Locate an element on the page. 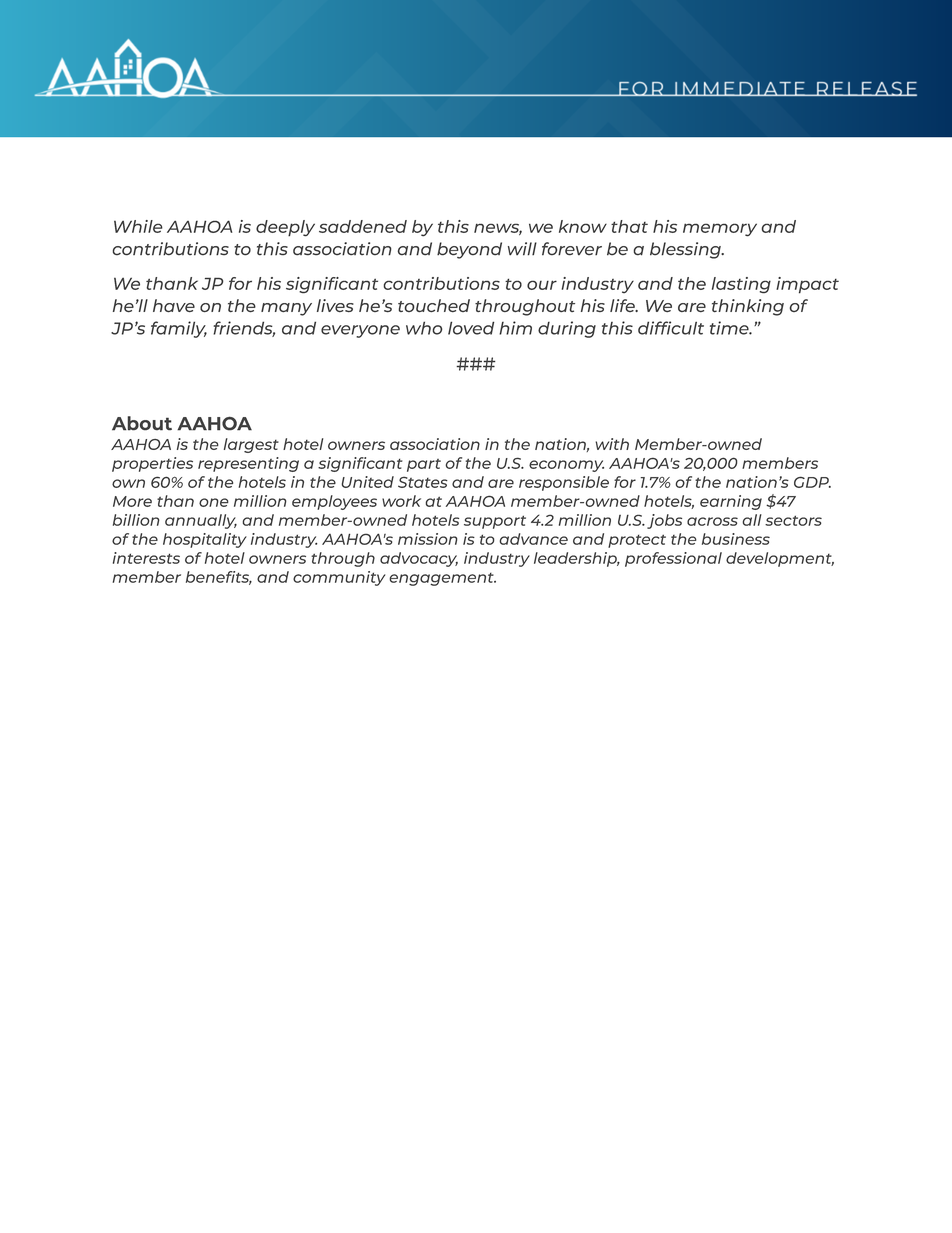  economy is located at coordinates (566, 466).
